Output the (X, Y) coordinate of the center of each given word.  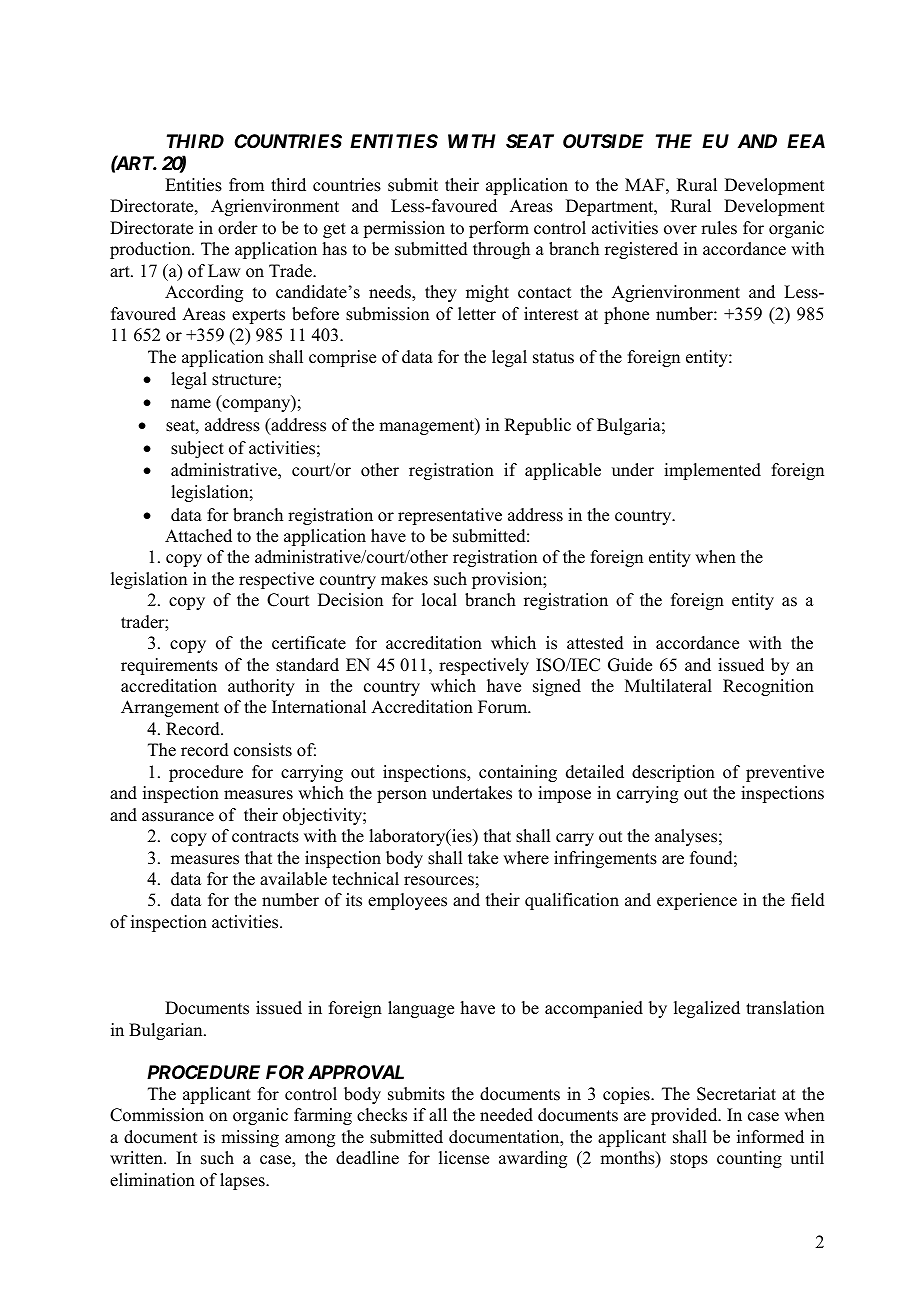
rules (719, 228)
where (526, 858)
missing (250, 1138)
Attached (198, 536)
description (673, 773)
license (464, 1158)
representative (450, 516)
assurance (178, 817)
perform (499, 229)
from (246, 185)
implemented (712, 471)
